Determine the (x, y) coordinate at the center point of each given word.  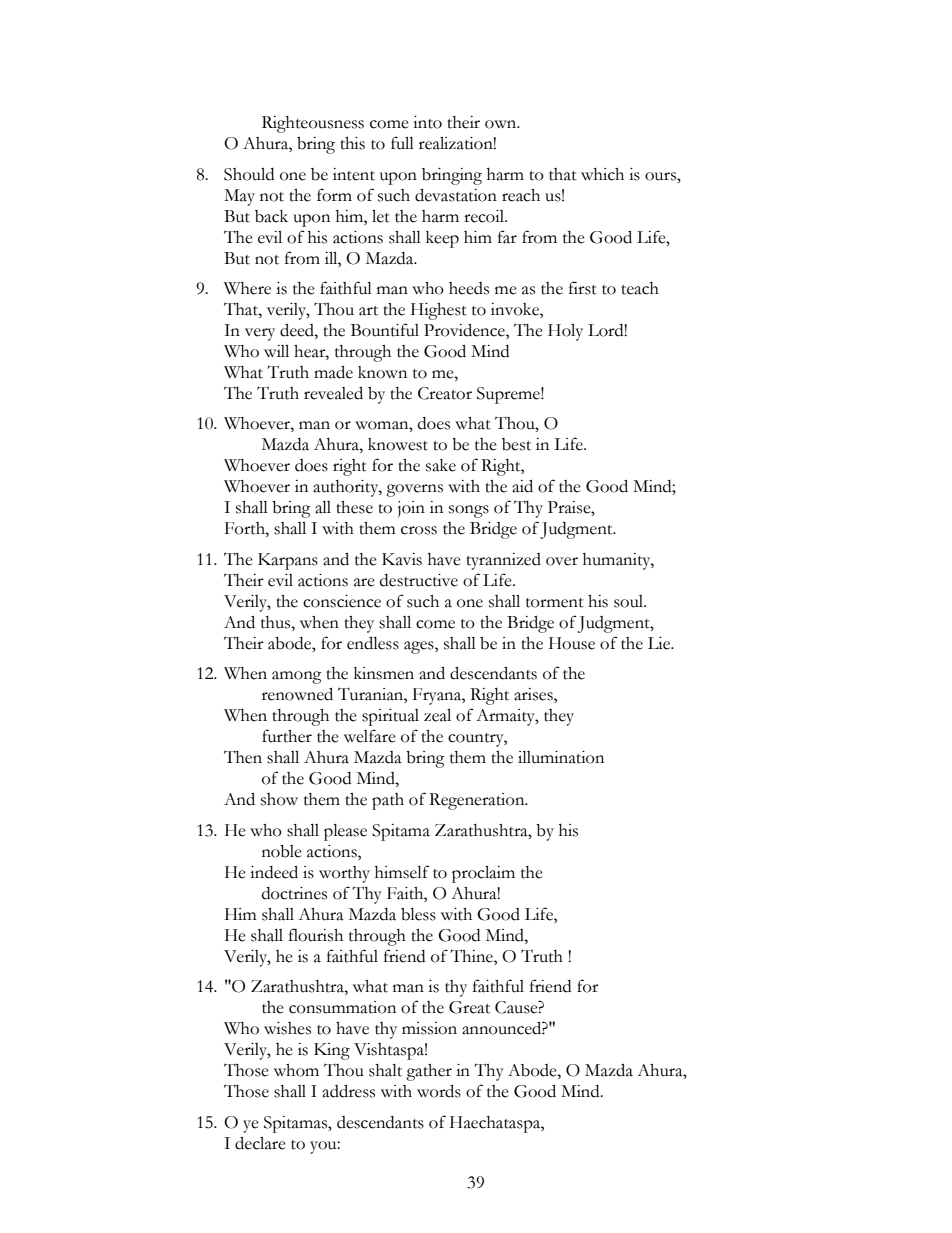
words (439, 1091)
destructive (419, 580)
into (427, 122)
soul (630, 601)
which (602, 174)
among (297, 677)
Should (249, 174)
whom (296, 1070)
